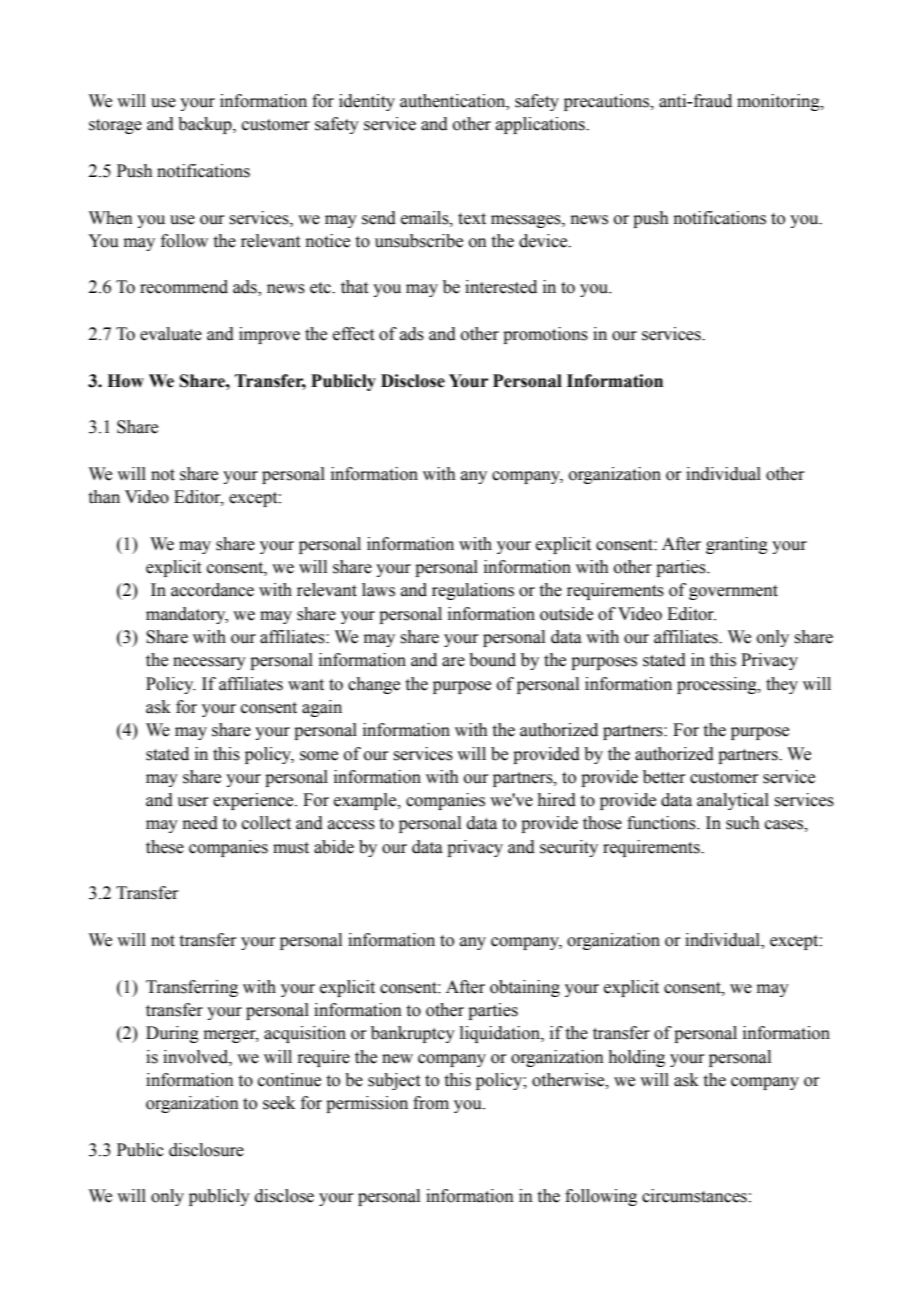 The image size is (924, 1308). What do you see at coordinates (779, 102) in the screenshot?
I see `monitoring` at bounding box center [779, 102].
